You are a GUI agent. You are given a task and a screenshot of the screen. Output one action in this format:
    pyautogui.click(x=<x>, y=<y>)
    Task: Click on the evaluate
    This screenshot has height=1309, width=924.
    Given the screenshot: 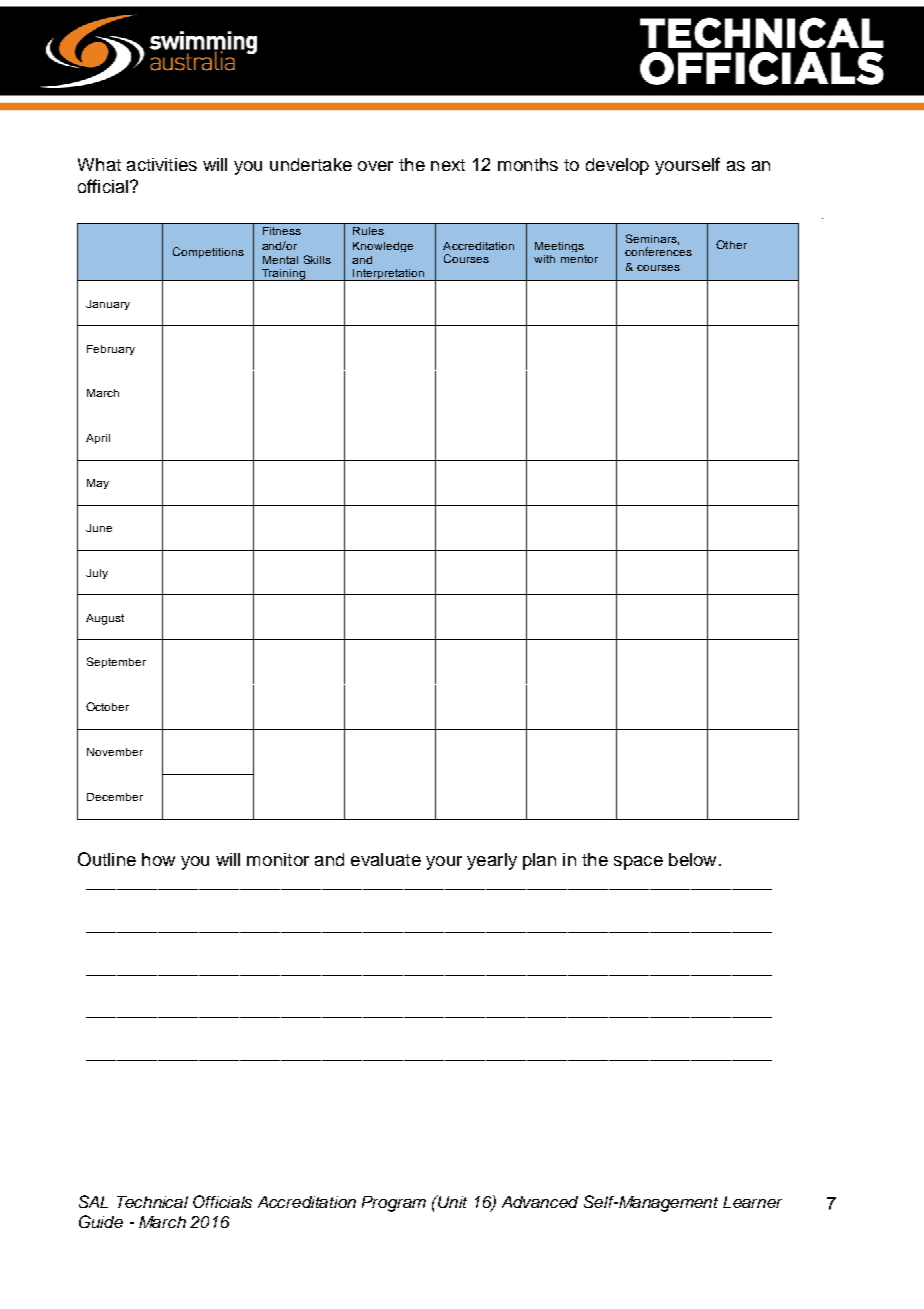 What is the action you would take?
    pyautogui.click(x=386, y=859)
